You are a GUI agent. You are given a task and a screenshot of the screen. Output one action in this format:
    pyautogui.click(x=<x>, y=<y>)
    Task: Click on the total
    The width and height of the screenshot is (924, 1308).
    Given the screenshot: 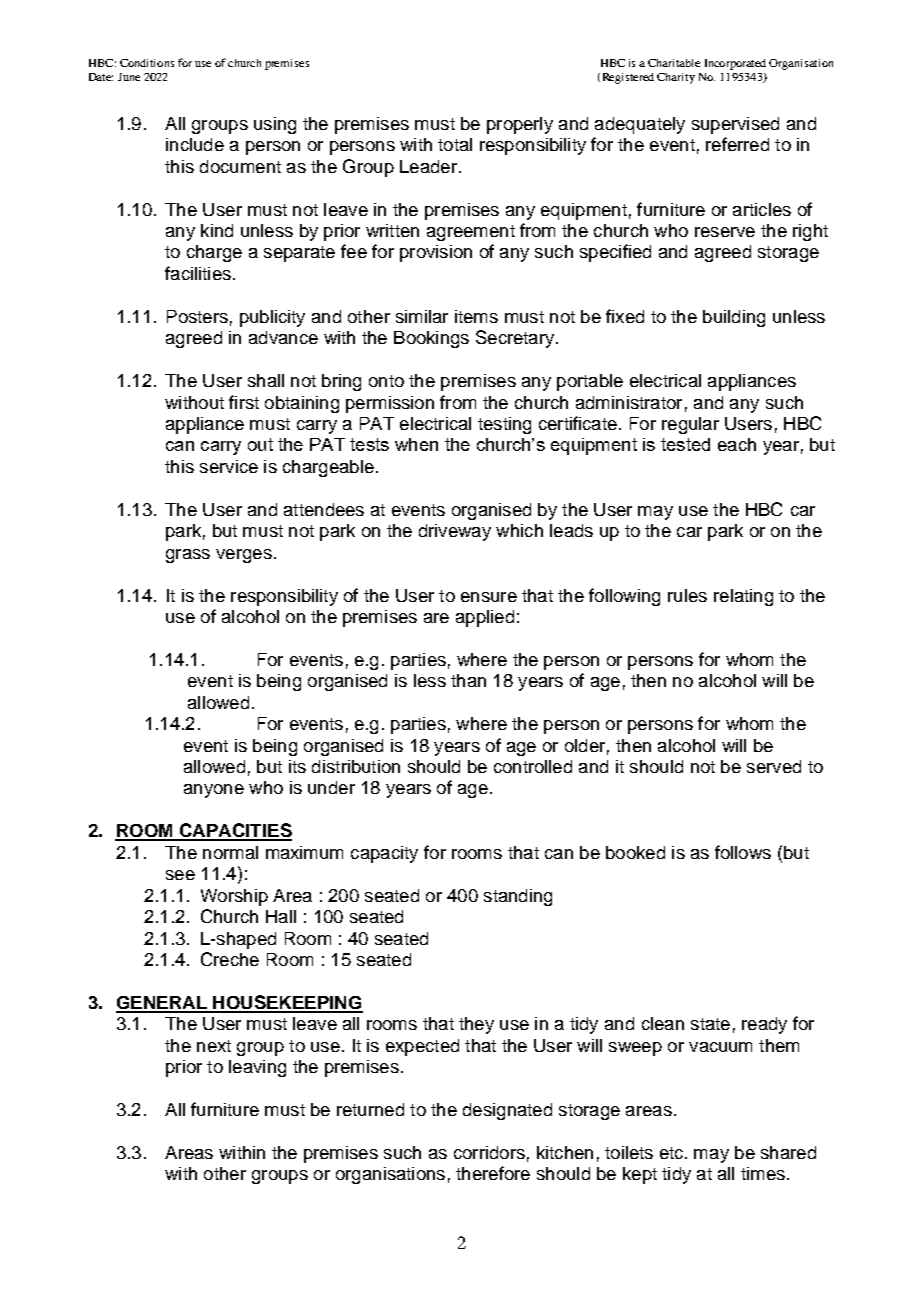 What is the action you would take?
    pyautogui.click(x=455, y=144)
